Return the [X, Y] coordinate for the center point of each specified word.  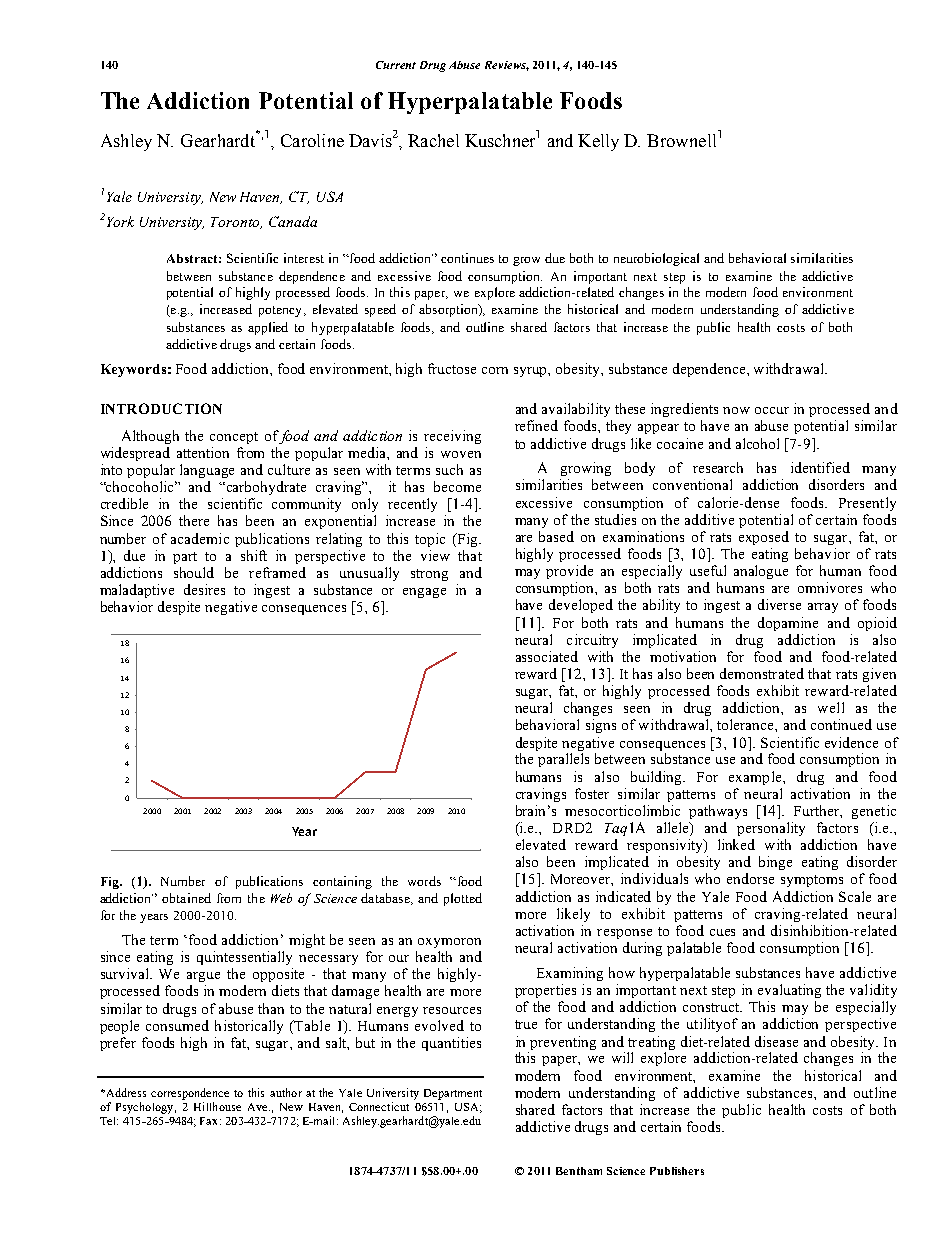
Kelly [598, 142]
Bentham [579, 1171]
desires [204, 589]
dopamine [788, 624]
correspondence [190, 1094]
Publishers [677, 1171]
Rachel [433, 140]
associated [547, 656]
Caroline [312, 140]
